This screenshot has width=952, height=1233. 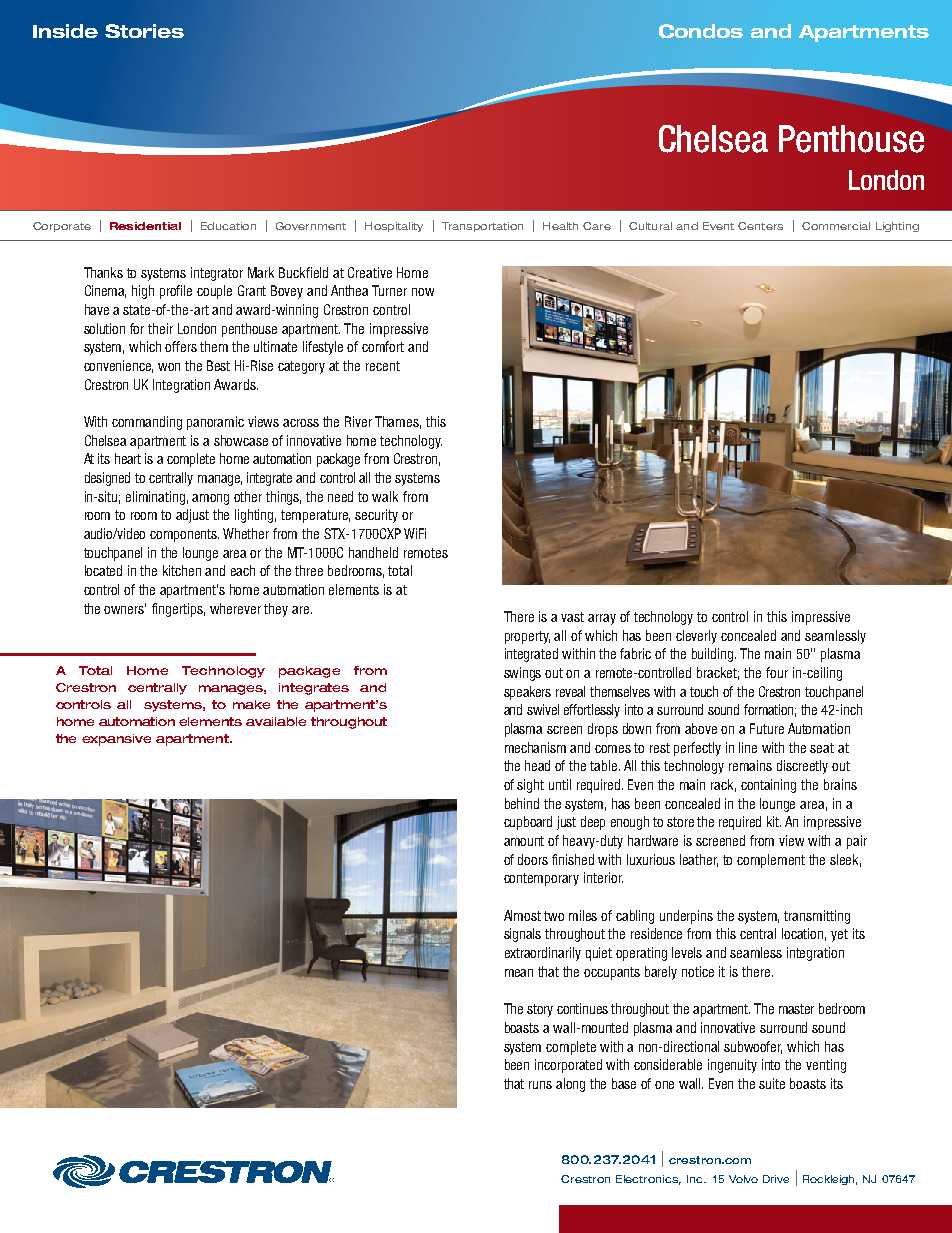 What do you see at coordinates (116, 740) in the screenshot?
I see `expansive` at bounding box center [116, 740].
